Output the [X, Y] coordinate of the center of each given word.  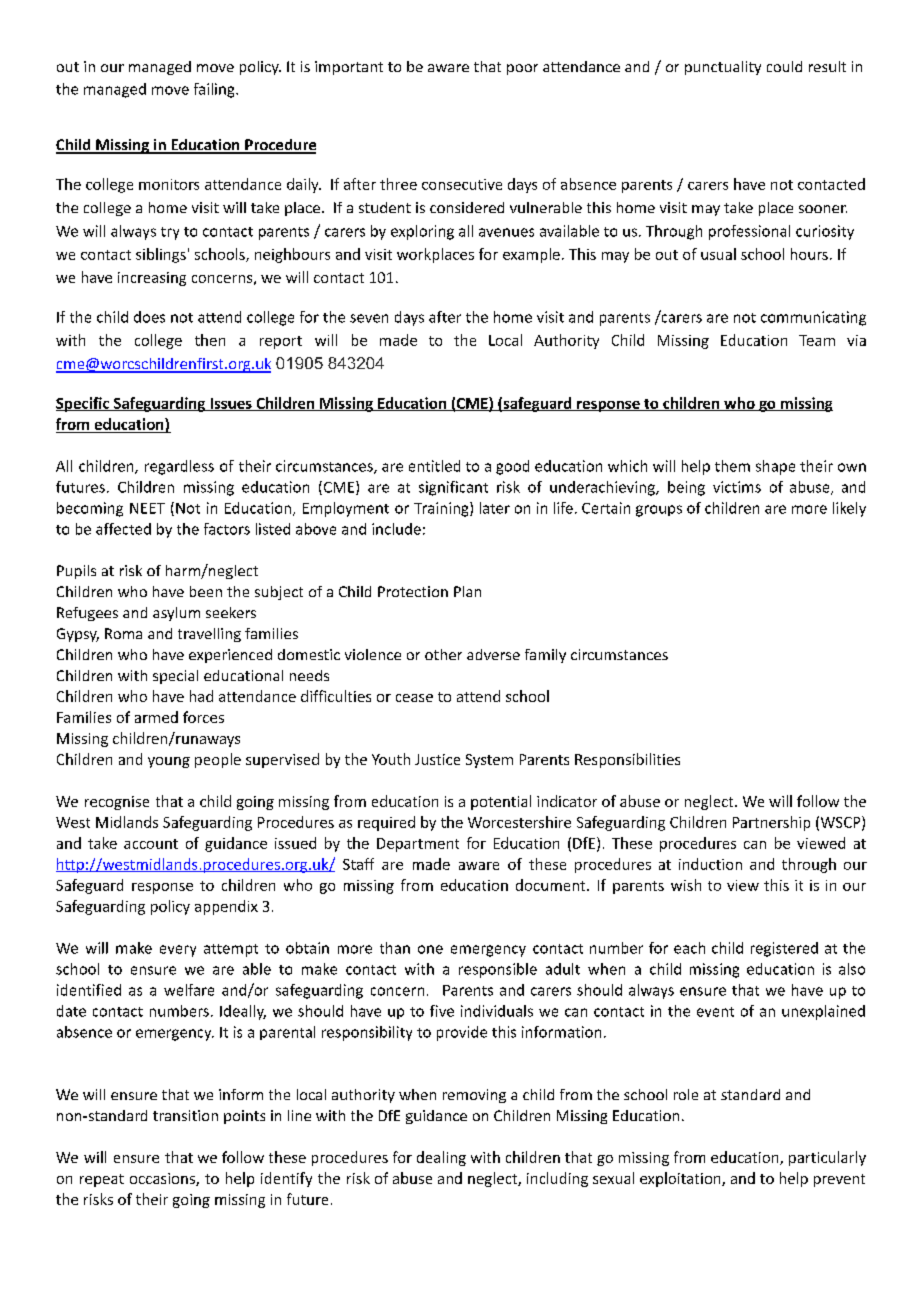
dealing [441, 1158]
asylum [176, 614]
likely [849, 509]
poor [522, 69]
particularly [827, 1158]
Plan [467, 591]
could [784, 66]
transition [185, 1115]
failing [215, 90]
